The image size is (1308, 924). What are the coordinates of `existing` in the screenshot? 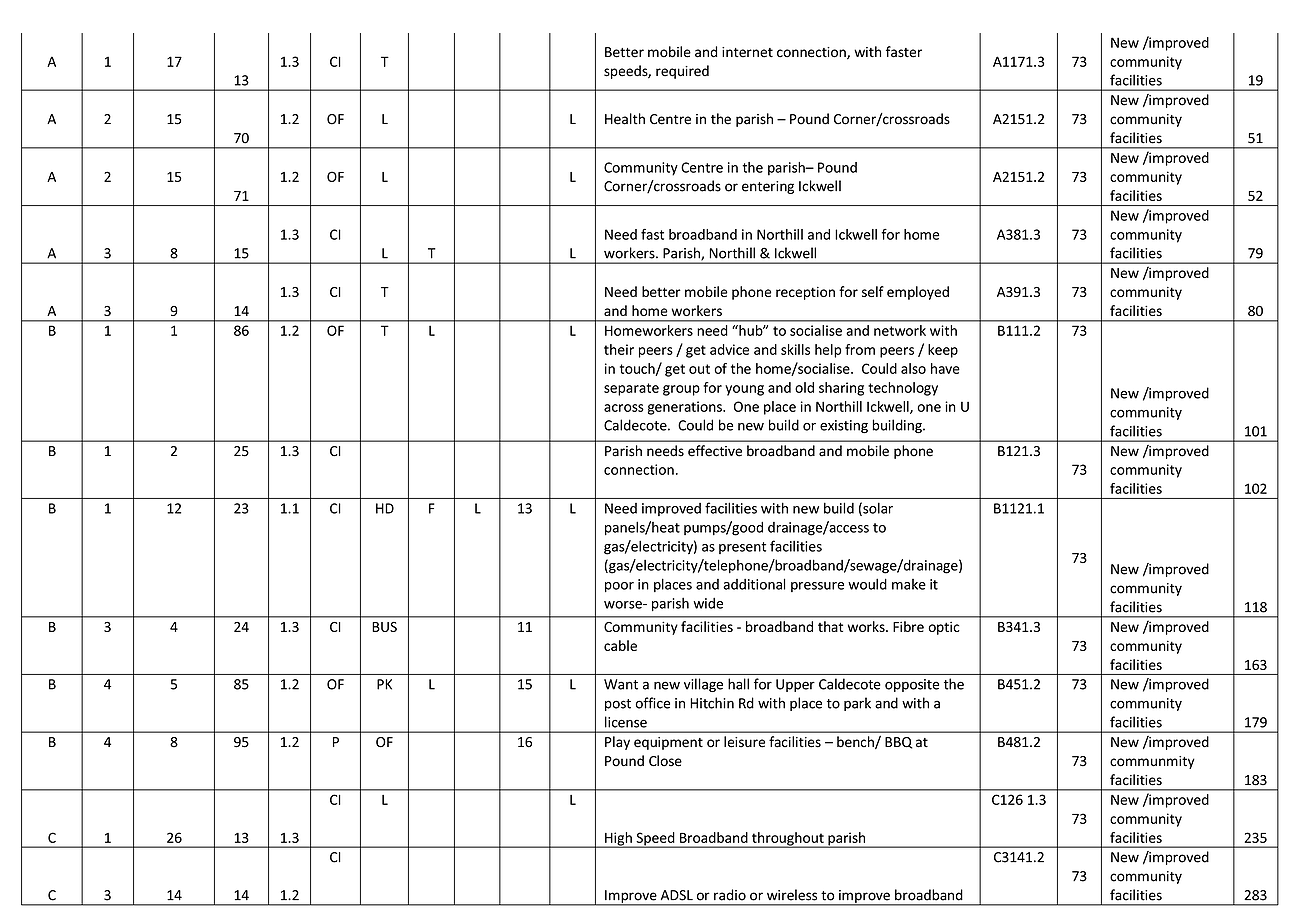 It's located at (844, 426).
